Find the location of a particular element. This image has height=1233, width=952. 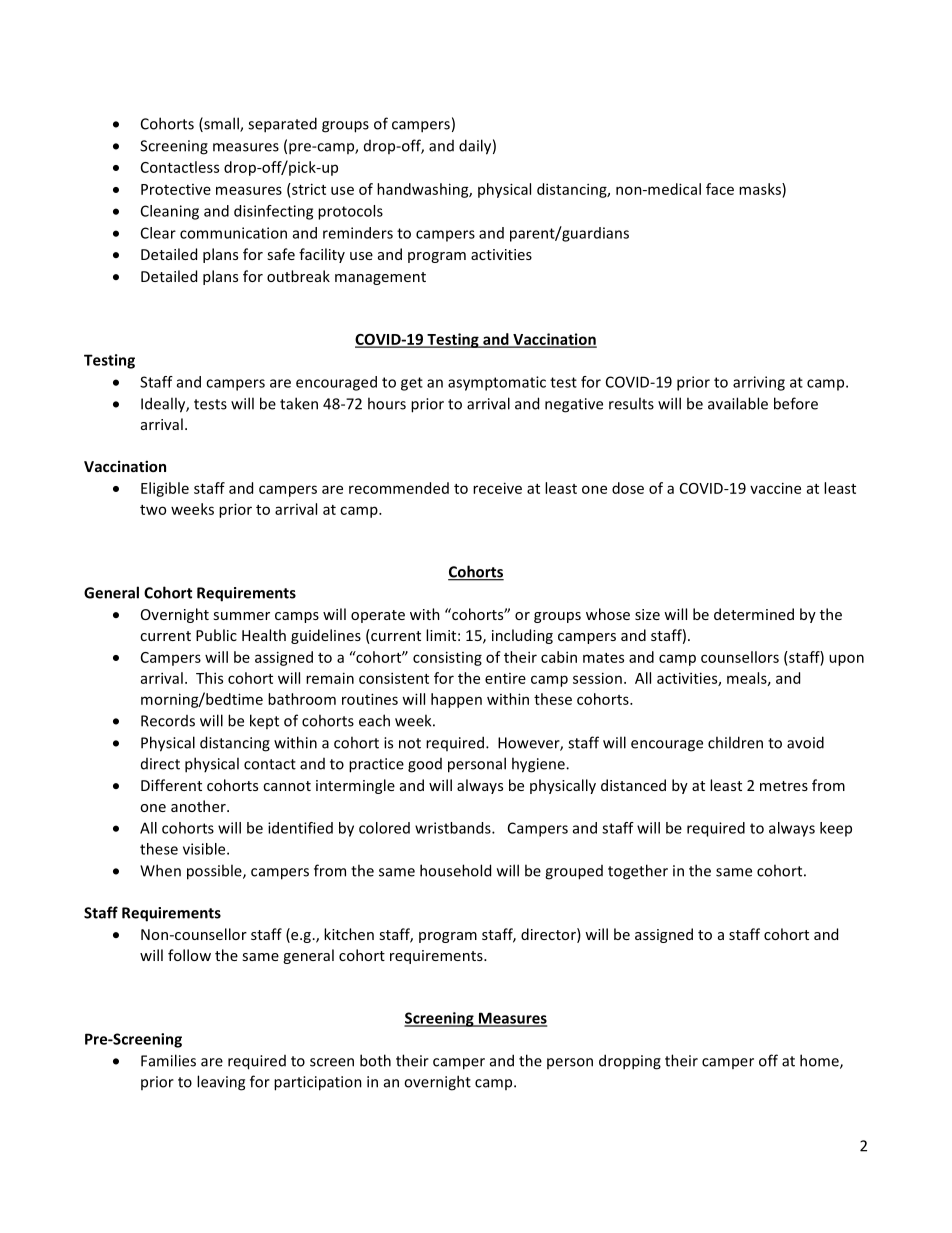

determined is located at coordinates (754, 614).
